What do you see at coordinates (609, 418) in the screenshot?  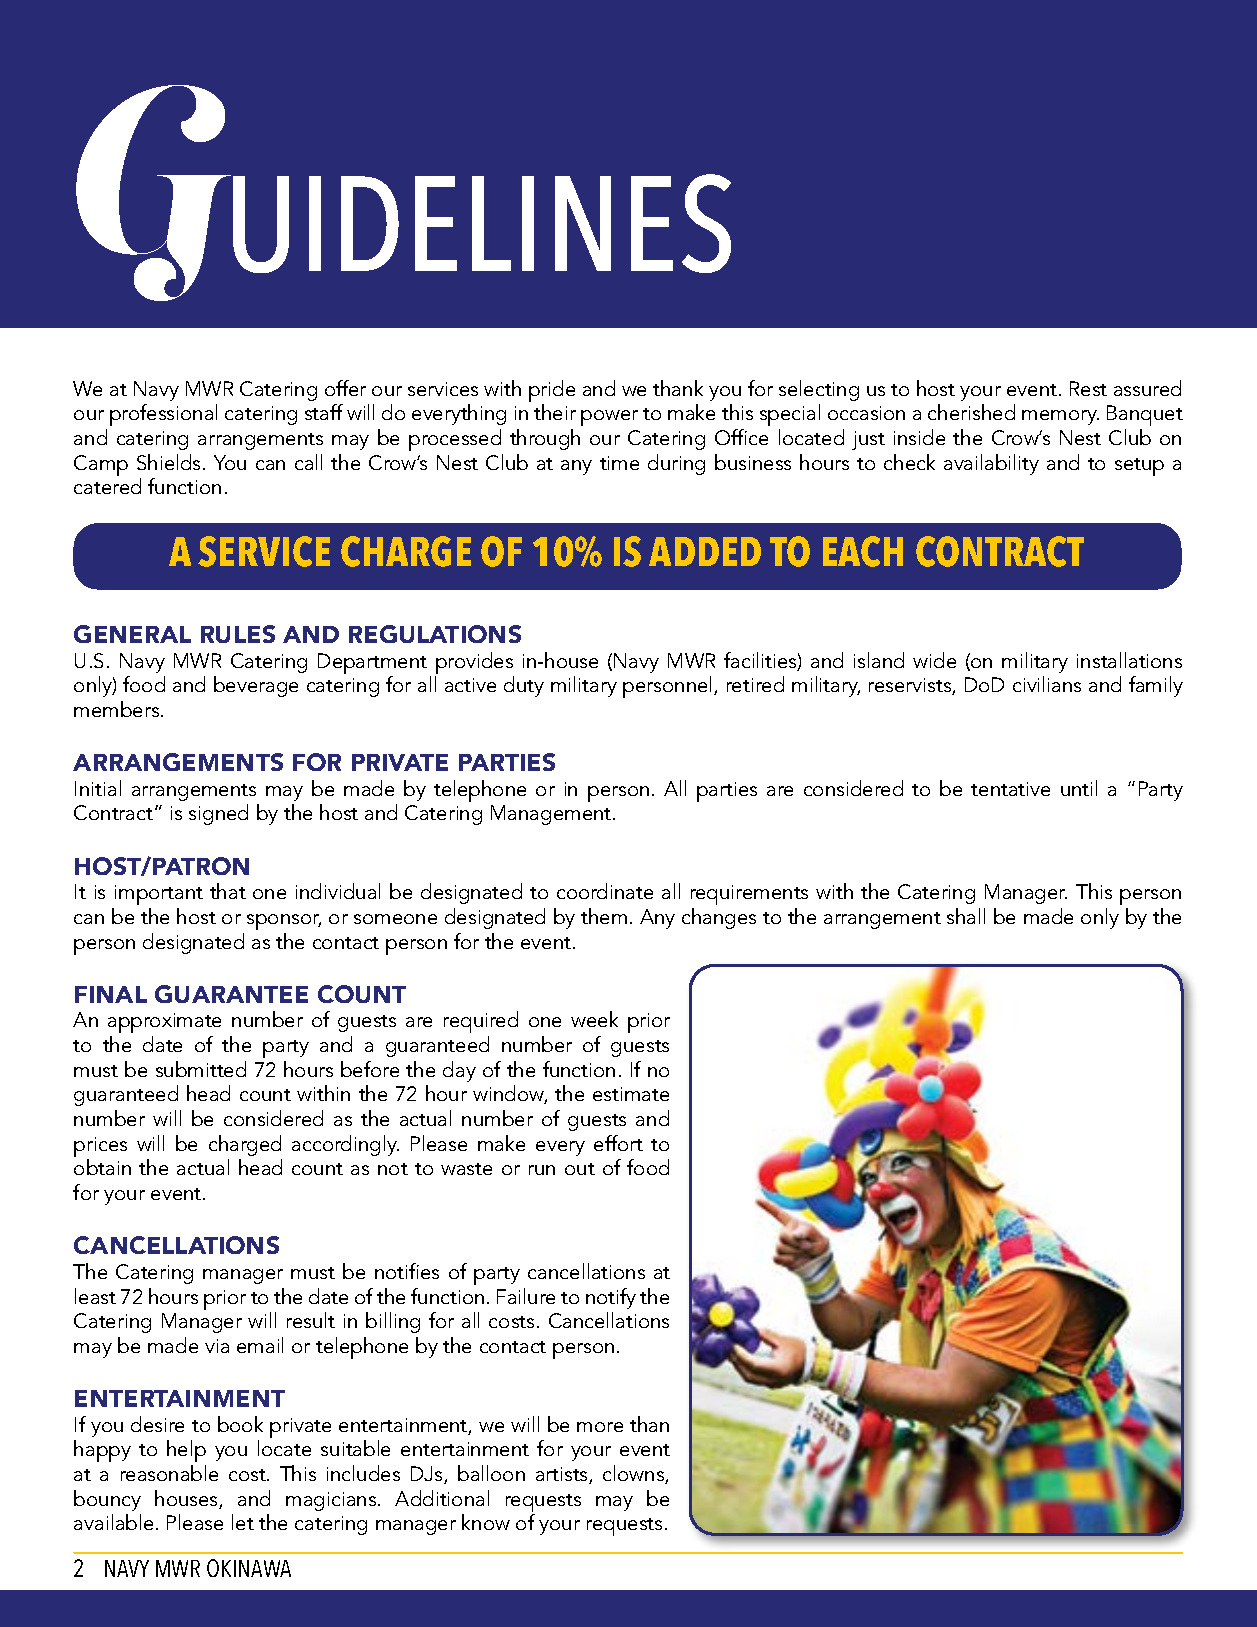 I see `power` at bounding box center [609, 418].
